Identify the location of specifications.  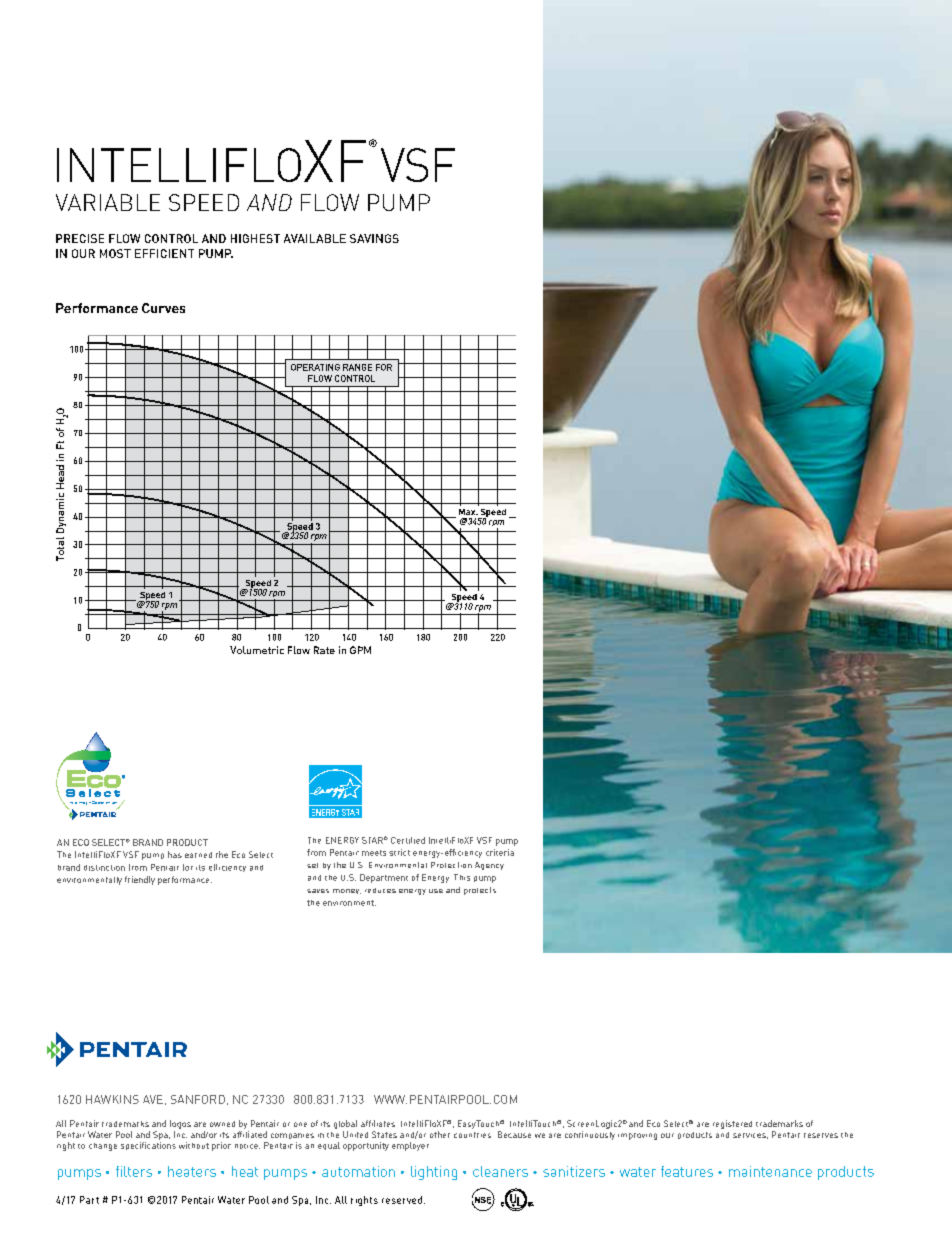
(148, 1146).
